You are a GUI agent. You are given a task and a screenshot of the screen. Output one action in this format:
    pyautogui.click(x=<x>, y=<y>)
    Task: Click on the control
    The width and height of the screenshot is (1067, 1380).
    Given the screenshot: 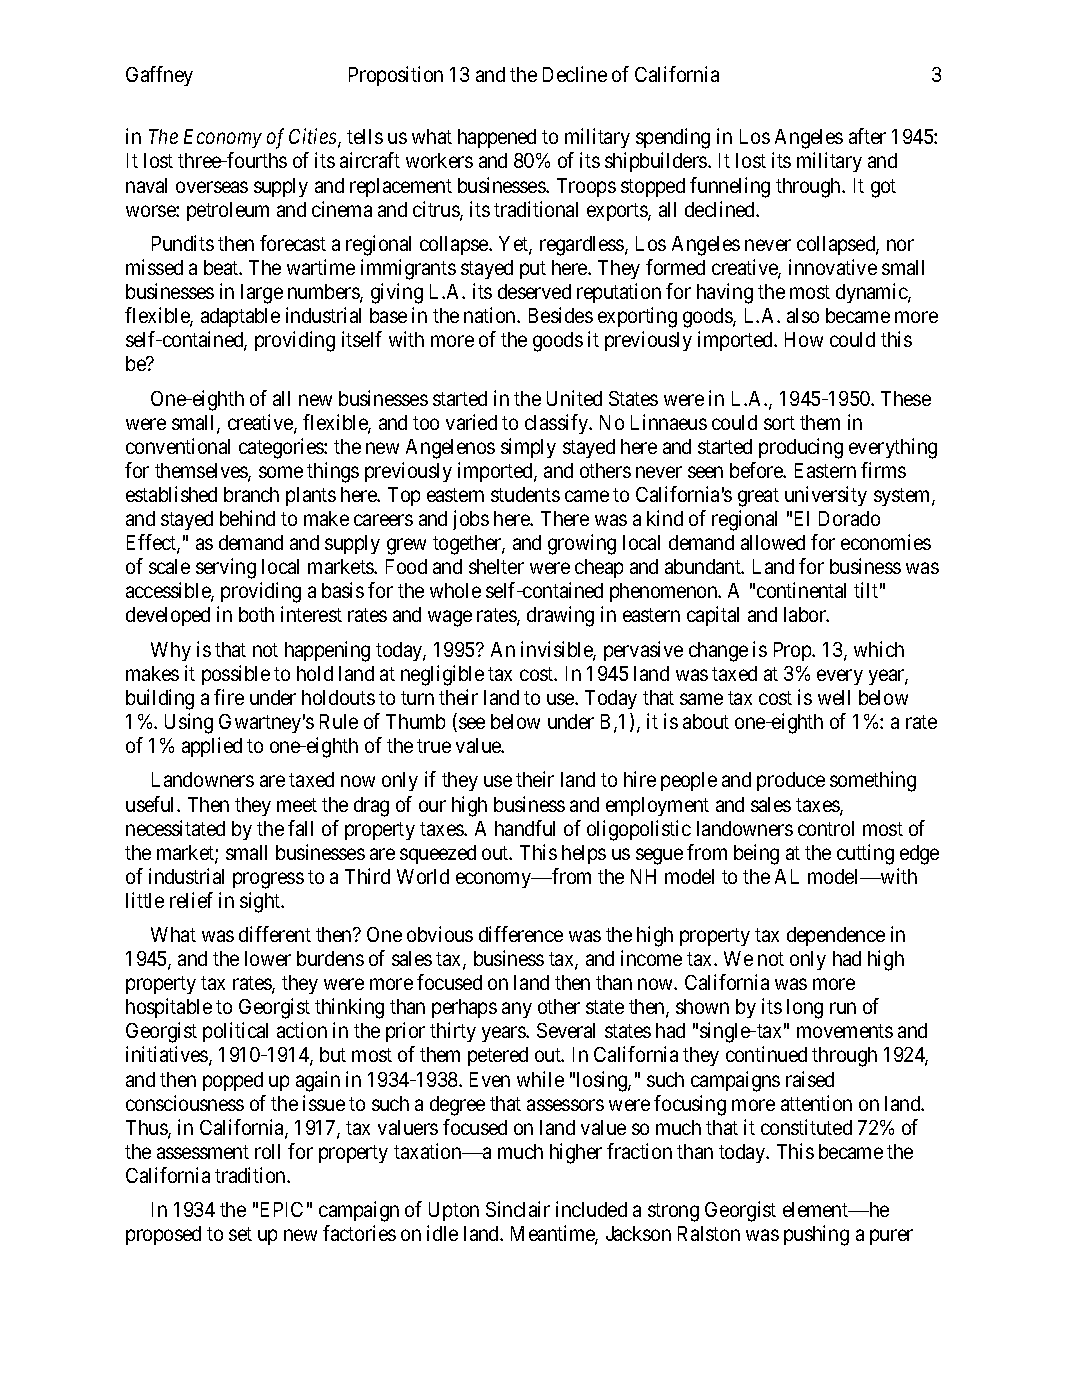 What is the action you would take?
    pyautogui.click(x=826, y=828)
